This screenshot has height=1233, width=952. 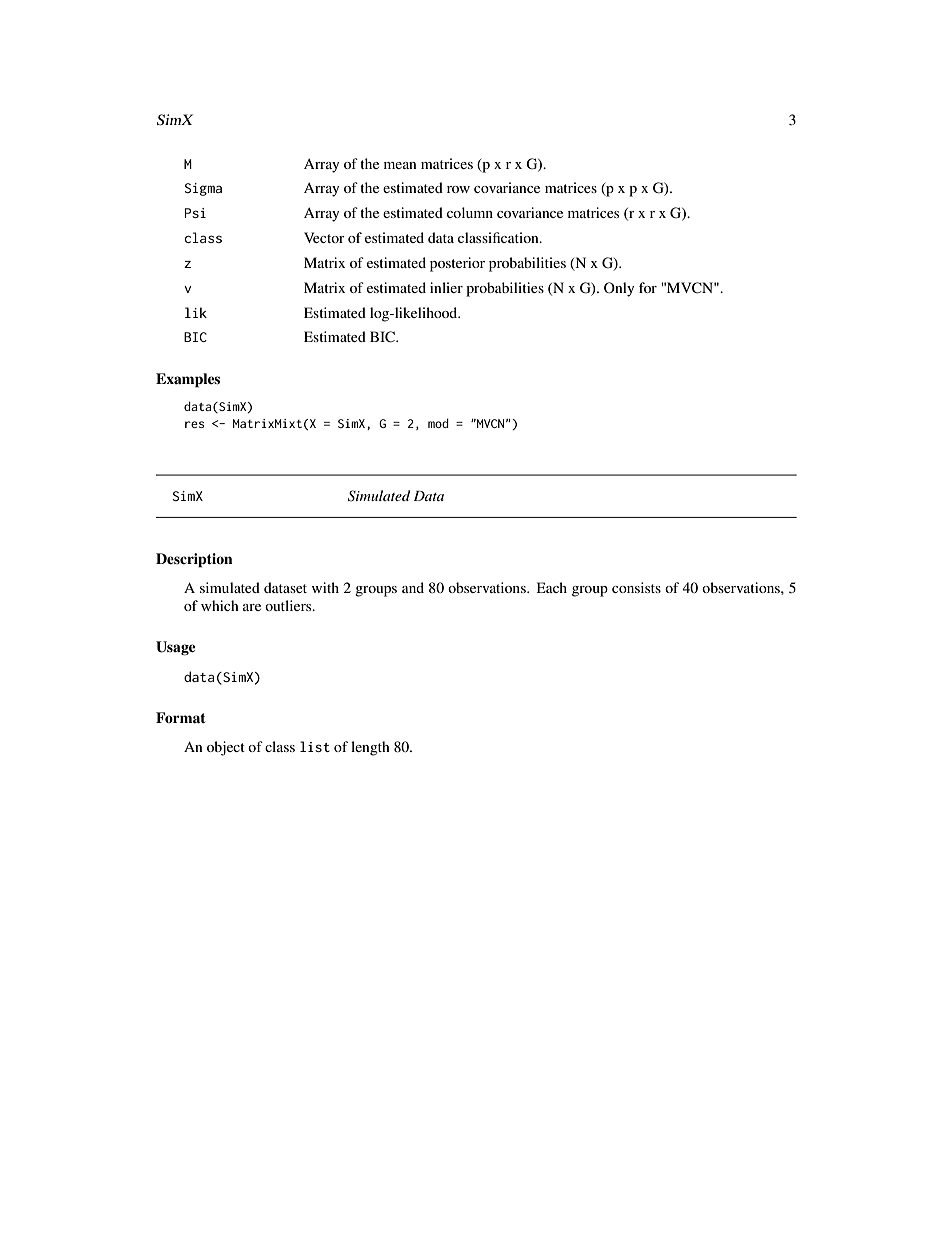 I want to click on column, so click(x=470, y=212).
